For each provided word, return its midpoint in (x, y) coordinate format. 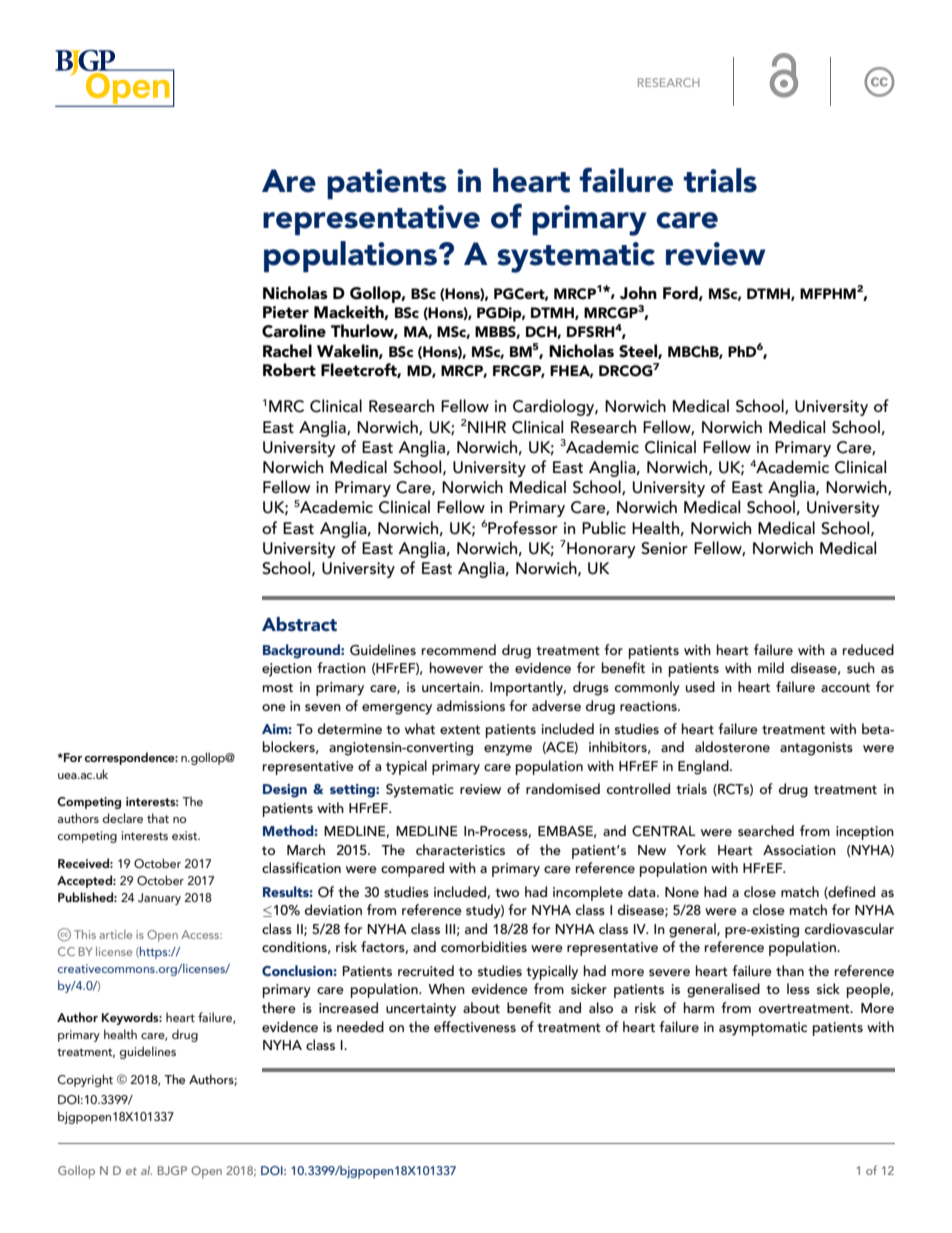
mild (771, 667)
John (638, 293)
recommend (459, 649)
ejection (287, 670)
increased (348, 1007)
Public (604, 527)
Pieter (286, 312)
